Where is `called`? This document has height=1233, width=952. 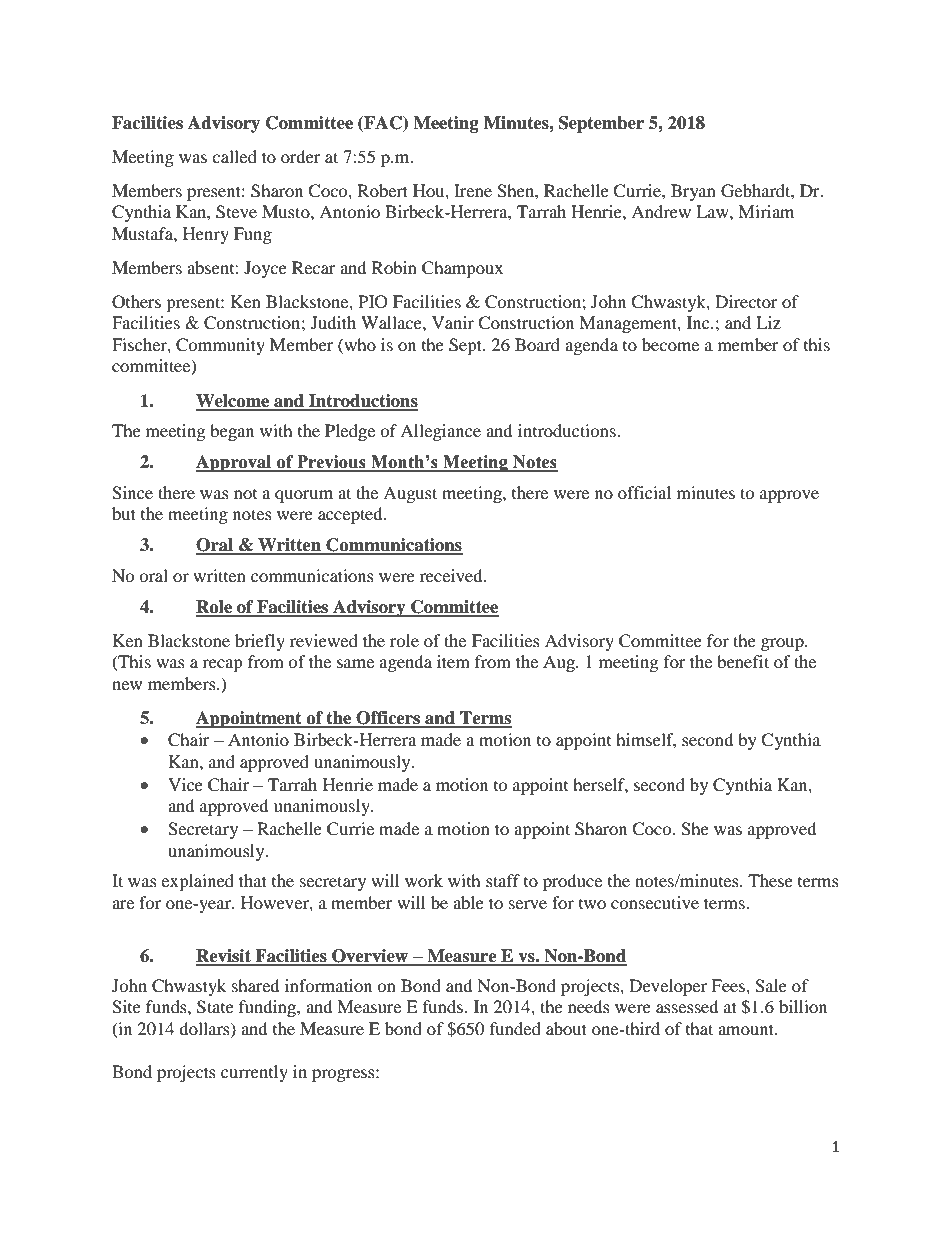 called is located at coordinates (234, 156).
